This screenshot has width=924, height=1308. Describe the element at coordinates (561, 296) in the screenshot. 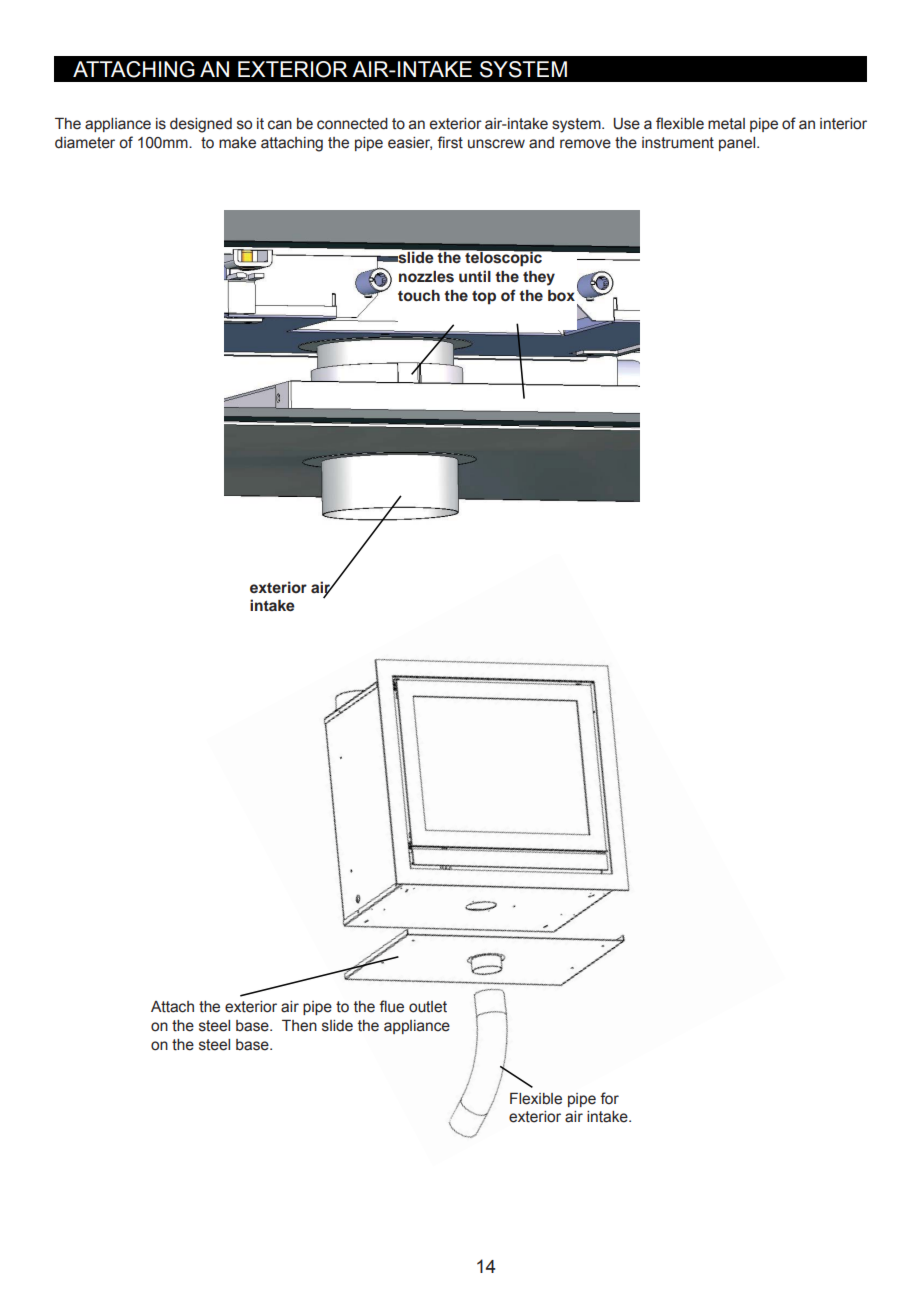

I see `box` at that location.
